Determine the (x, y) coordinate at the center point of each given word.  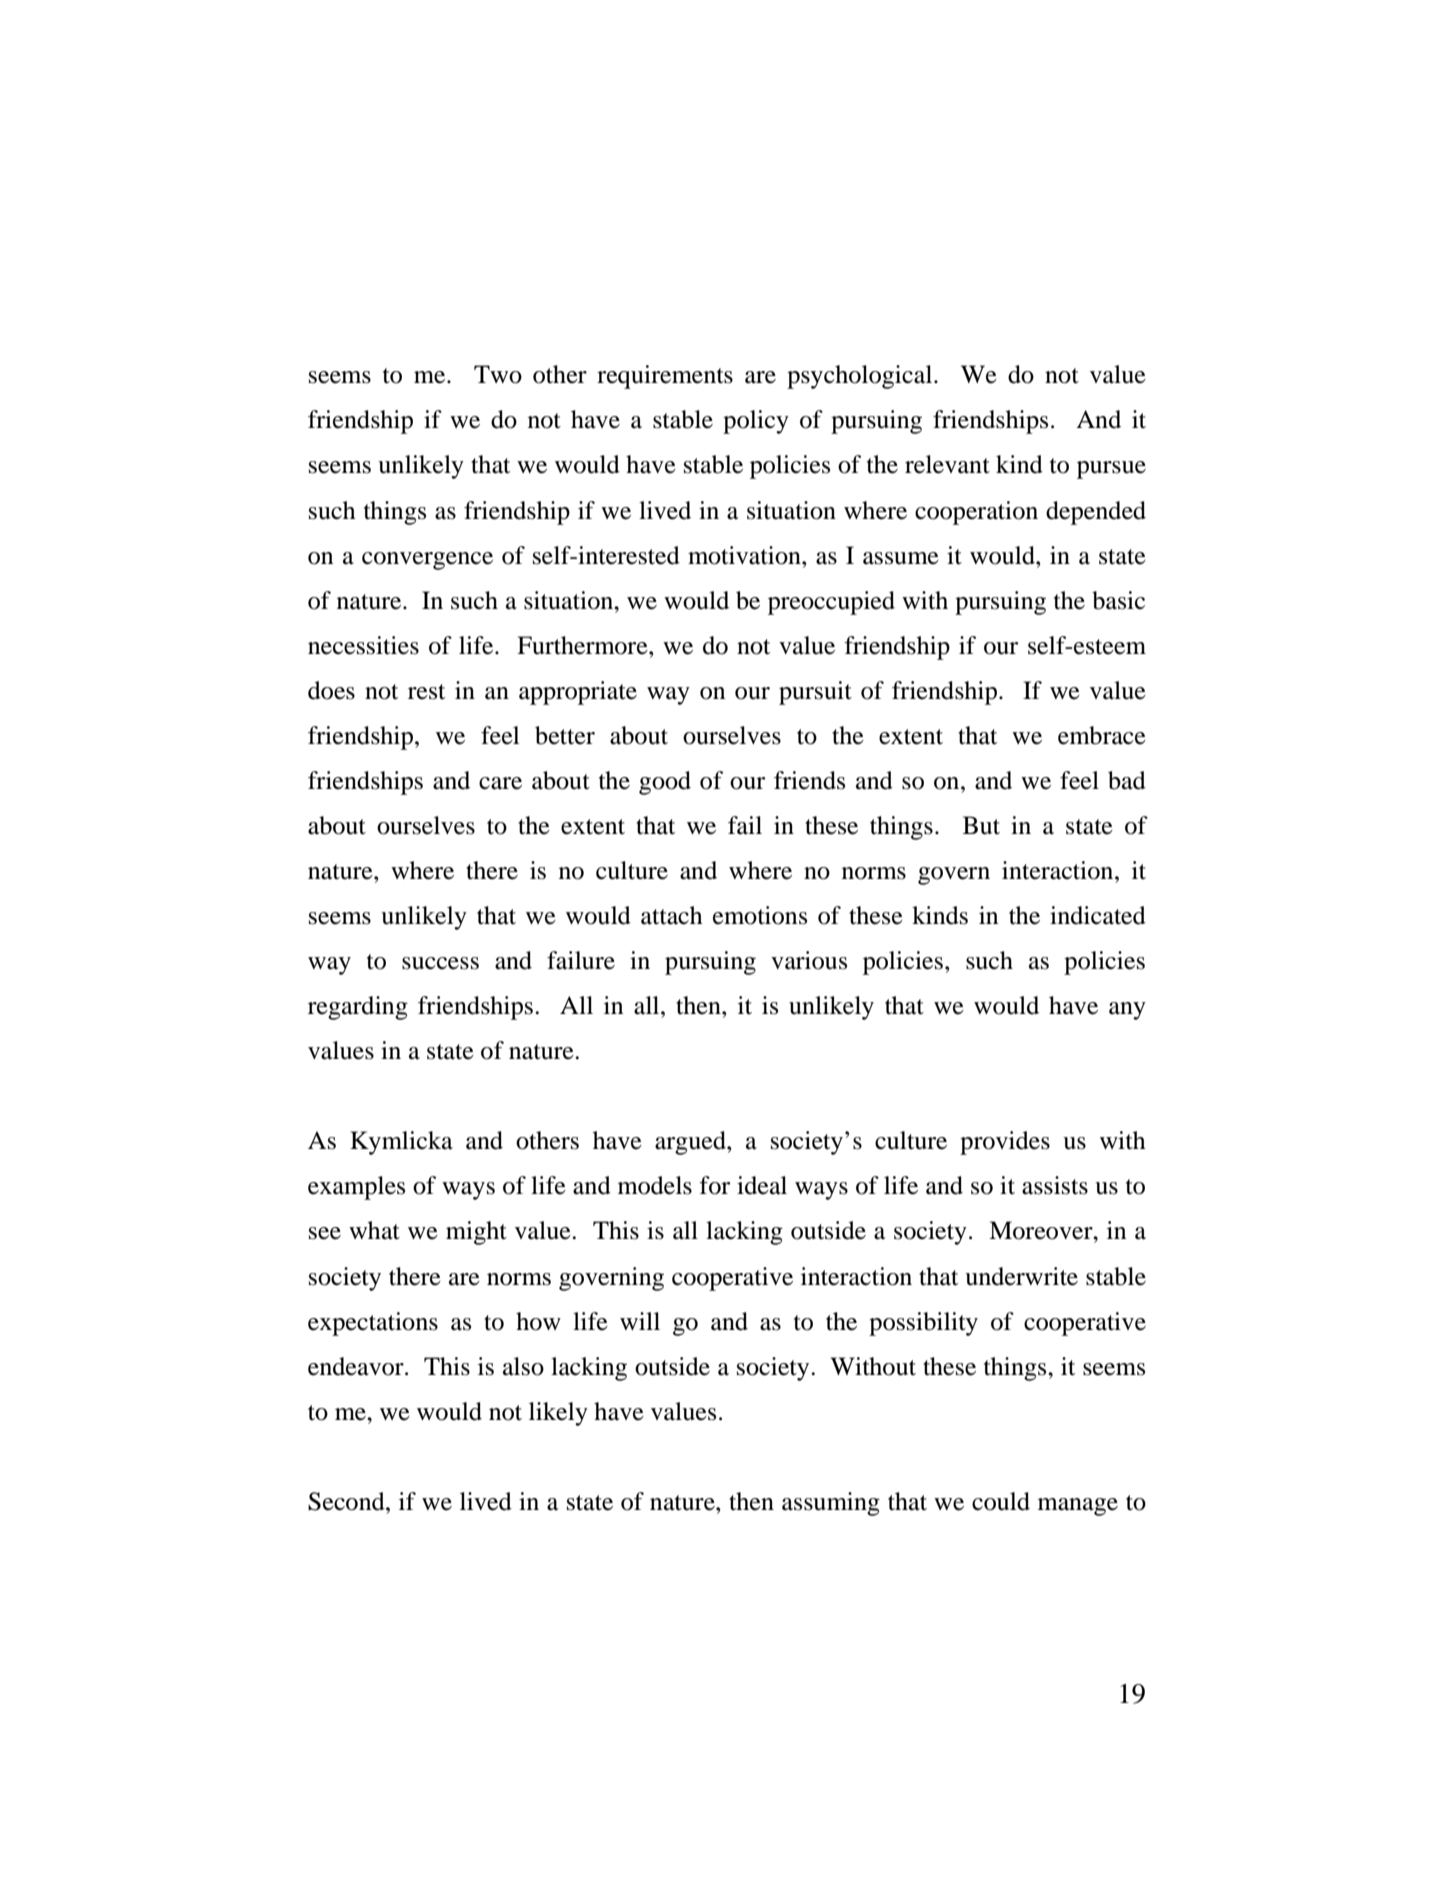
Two (498, 374)
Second (347, 1501)
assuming (831, 1504)
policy (756, 422)
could (1001, 1501)
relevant (947, 464)
